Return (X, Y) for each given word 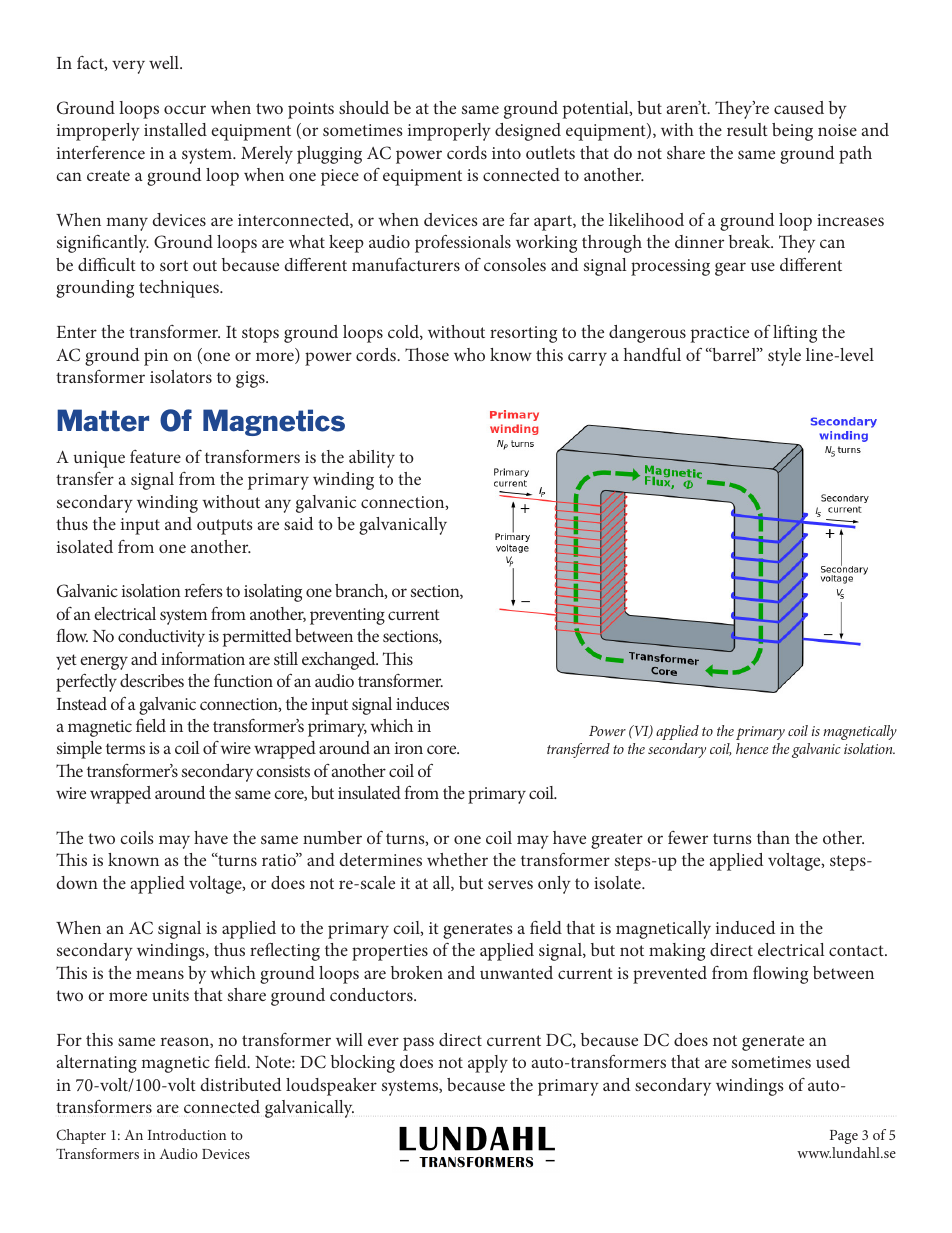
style (784, 357)
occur (185, 109)
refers (204, 590)
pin (156, 357)
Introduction (187, 1134)
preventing (347, 616)
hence (752, 748)
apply (488, 1064)
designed (528, 132)
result (747, 129)
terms (125, 748)
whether (457, 859)
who (469, 354)
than (773, 837)
